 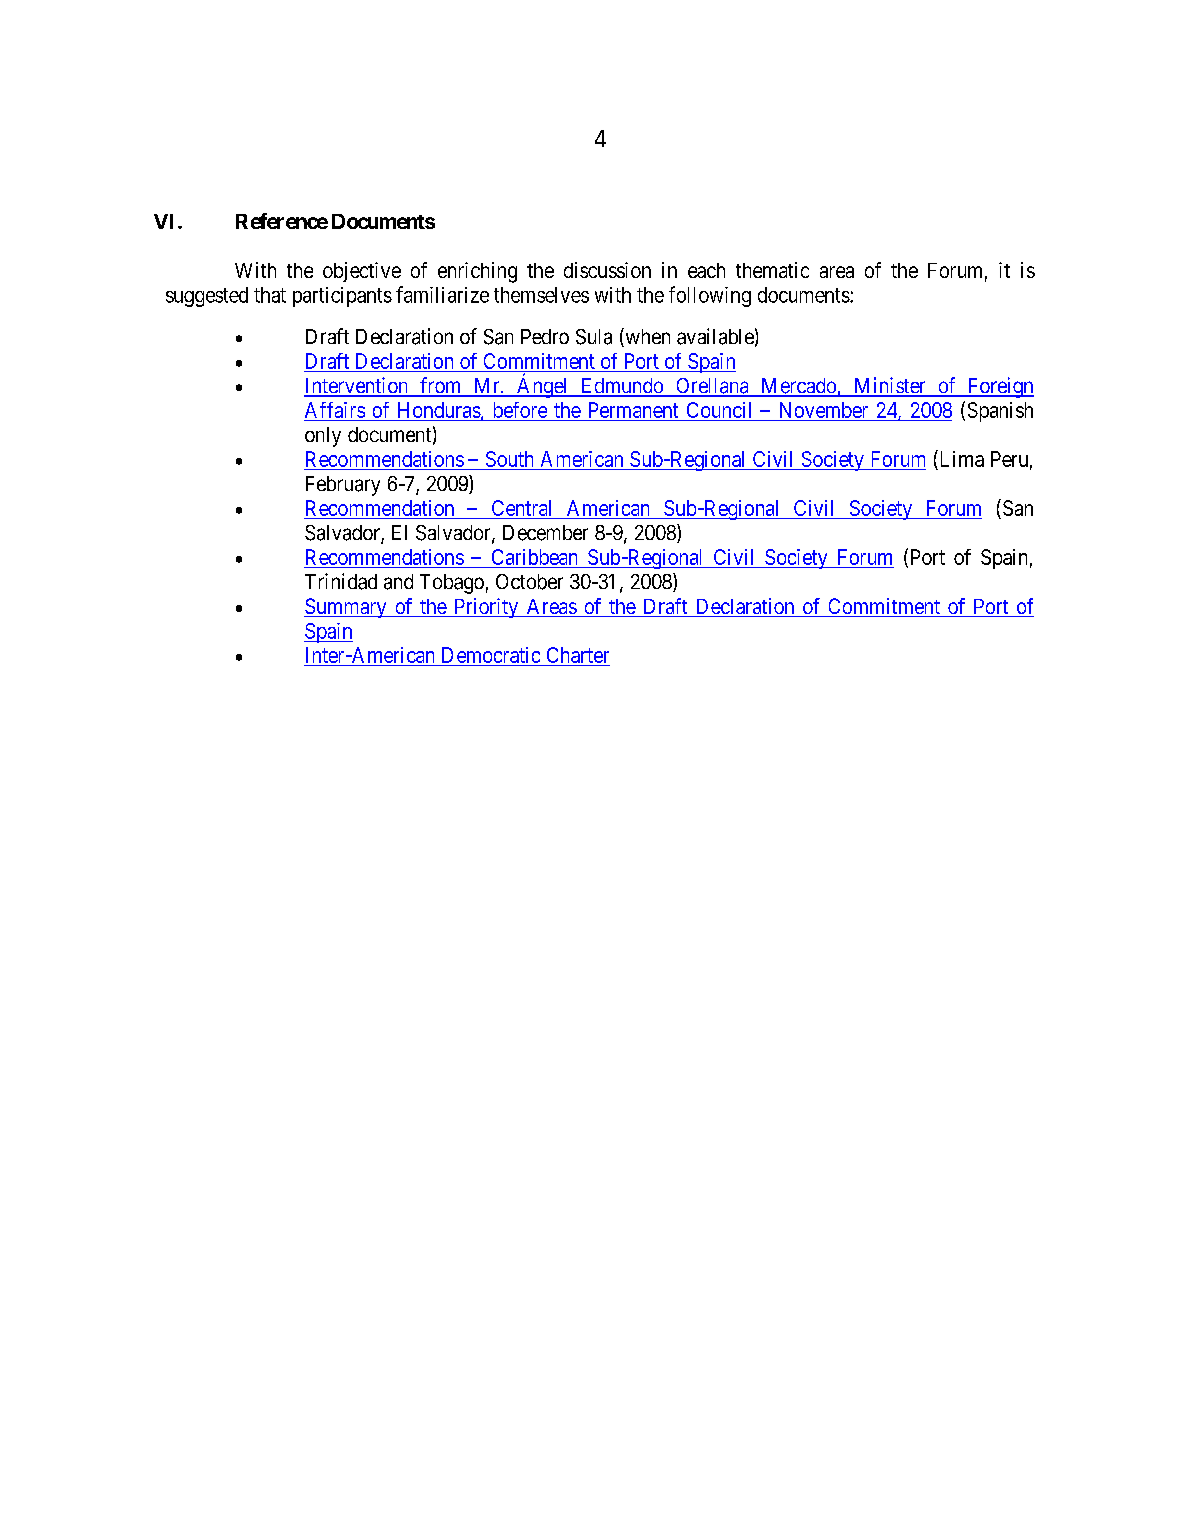 I want to click on December, so click(x=545, y=533).
